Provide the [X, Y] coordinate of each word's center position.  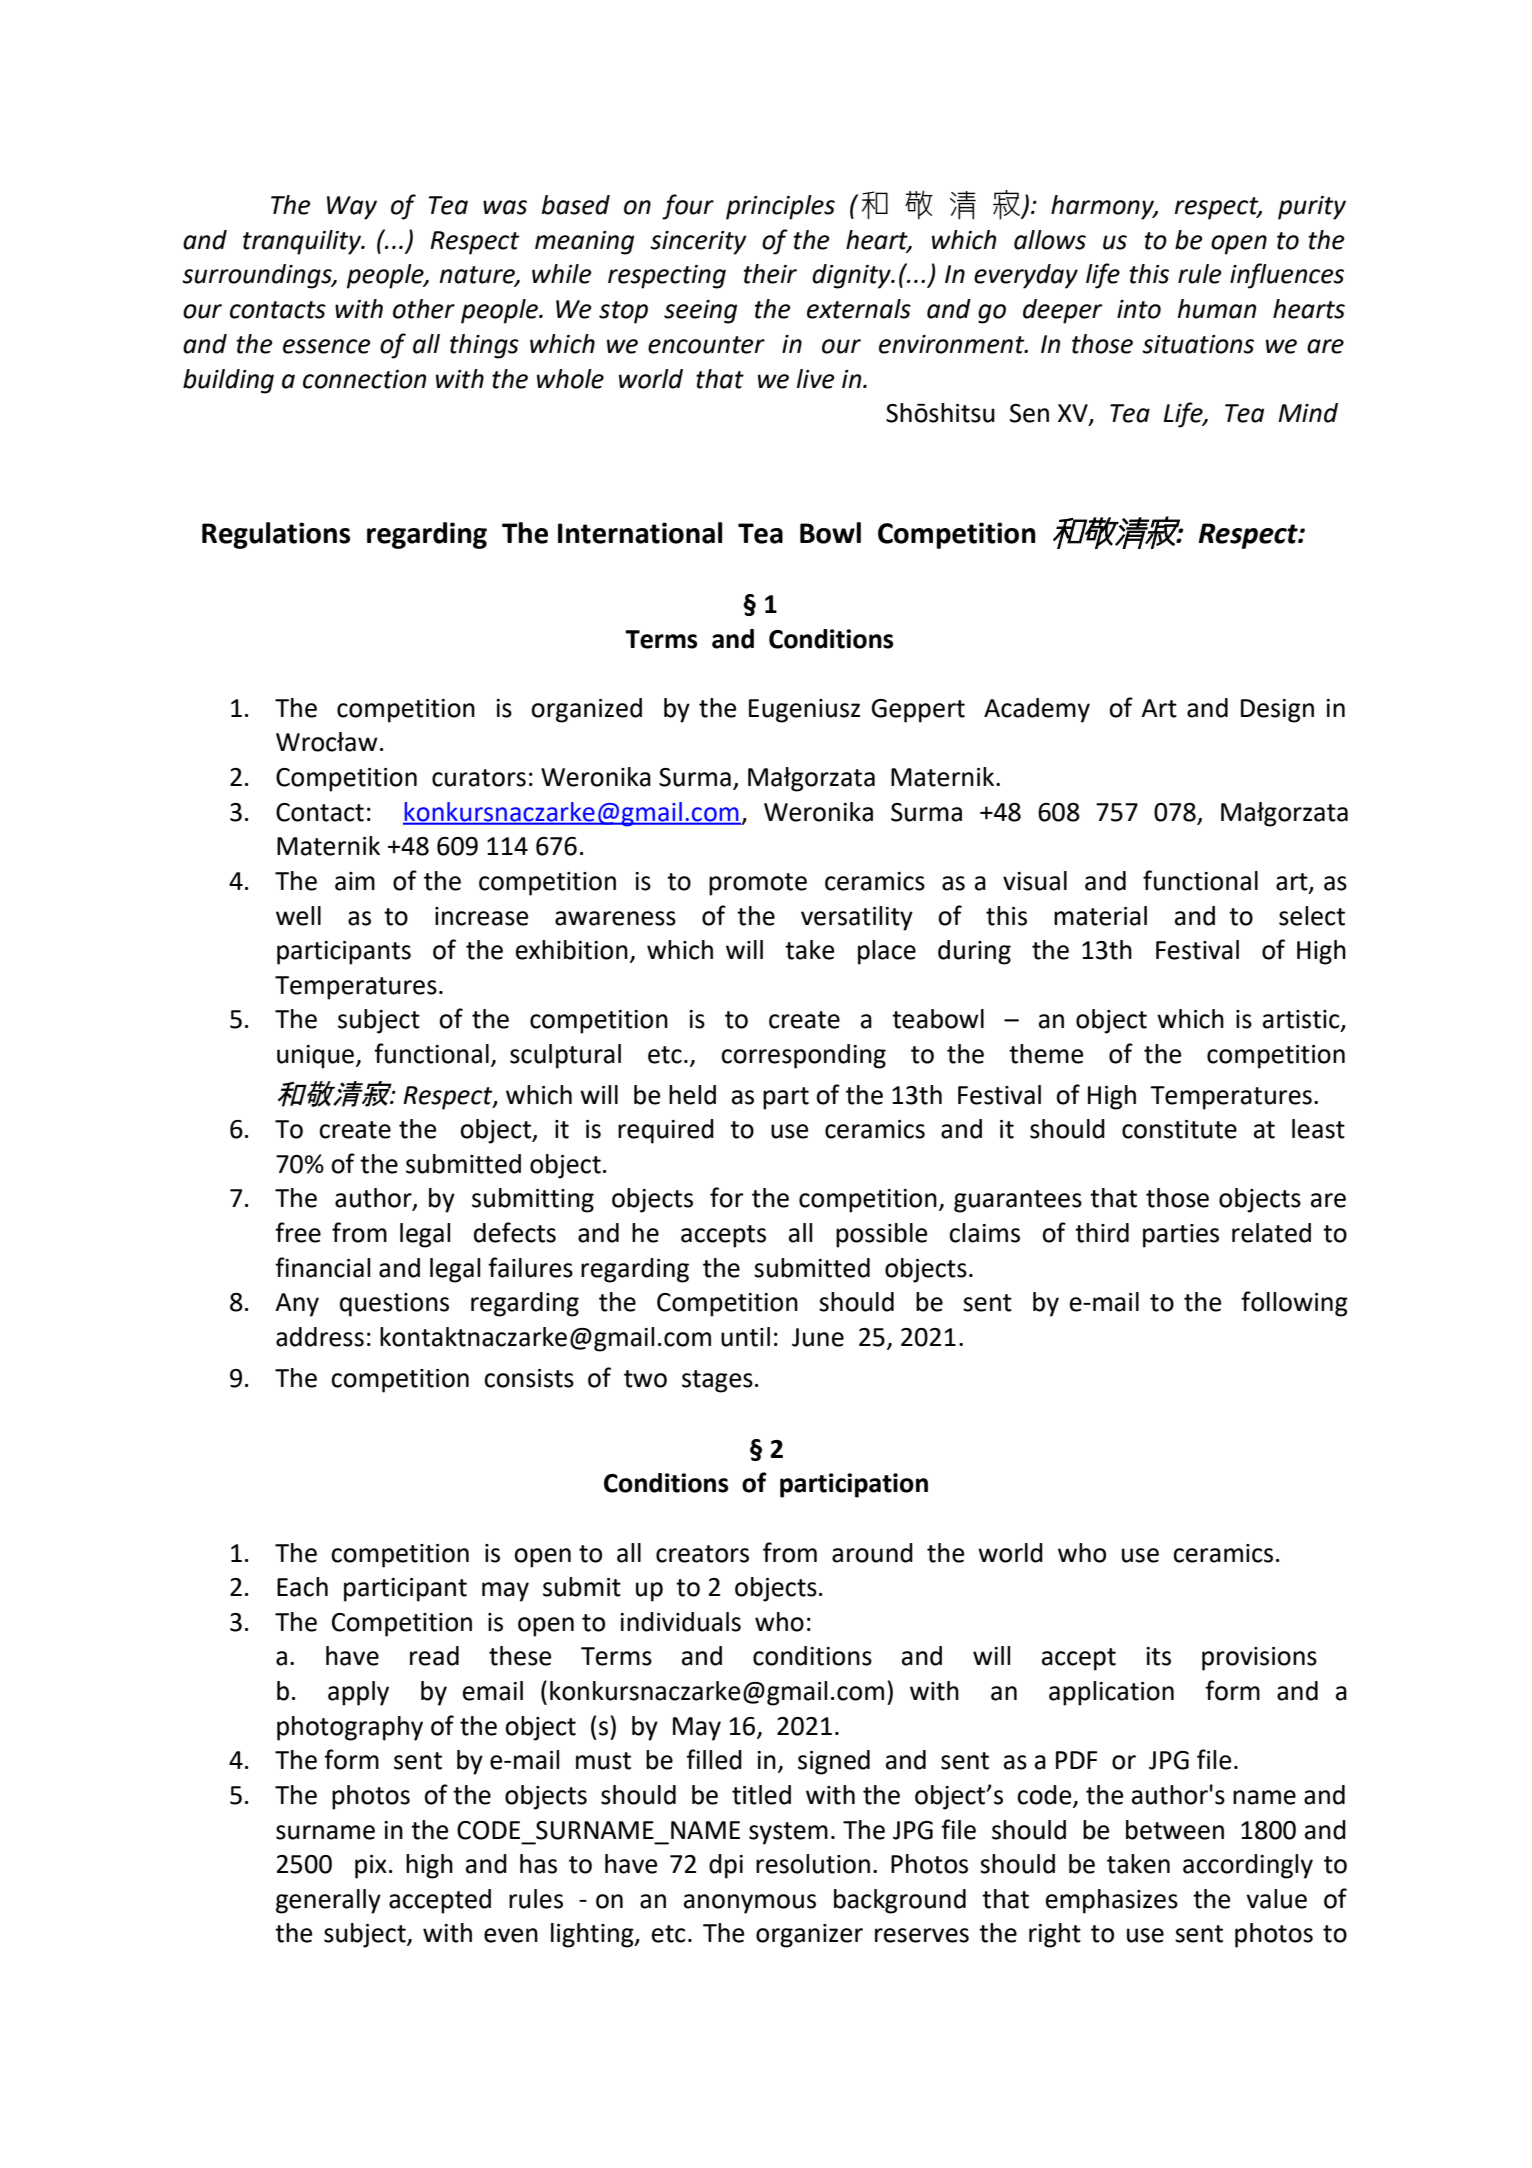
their [770, 274]
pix [371, 1867]
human [1217, 309]
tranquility [303, 242]
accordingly [1248, 1866]
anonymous [750, 1904]
